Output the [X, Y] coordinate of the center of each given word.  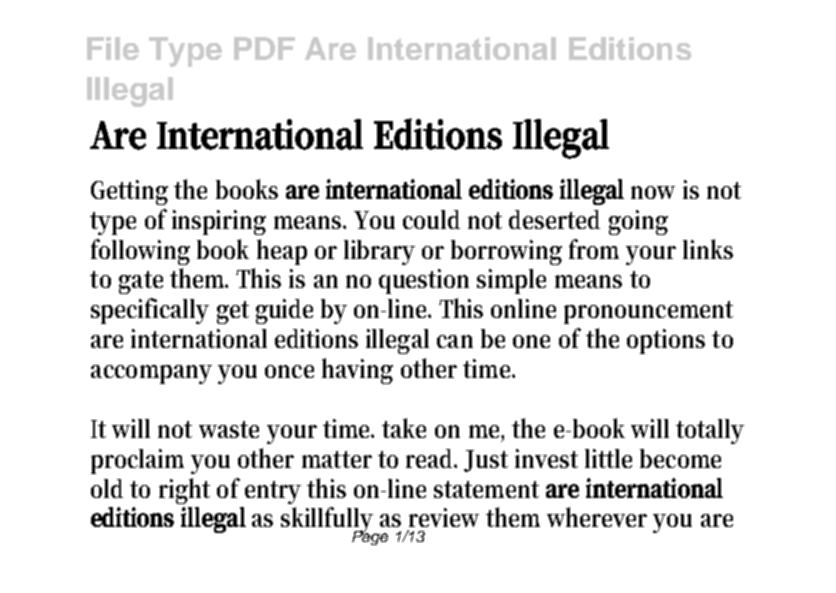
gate [141, 282]
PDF [264, 48]
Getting [129, 192]
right [184, 491]
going [638, 222]
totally [710, 431]
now [653, 192]
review [444, 517]
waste [229, 429]
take [404, 428]
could [431, 219]
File [113, 48]
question [424, 281]
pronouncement [648, 312]
